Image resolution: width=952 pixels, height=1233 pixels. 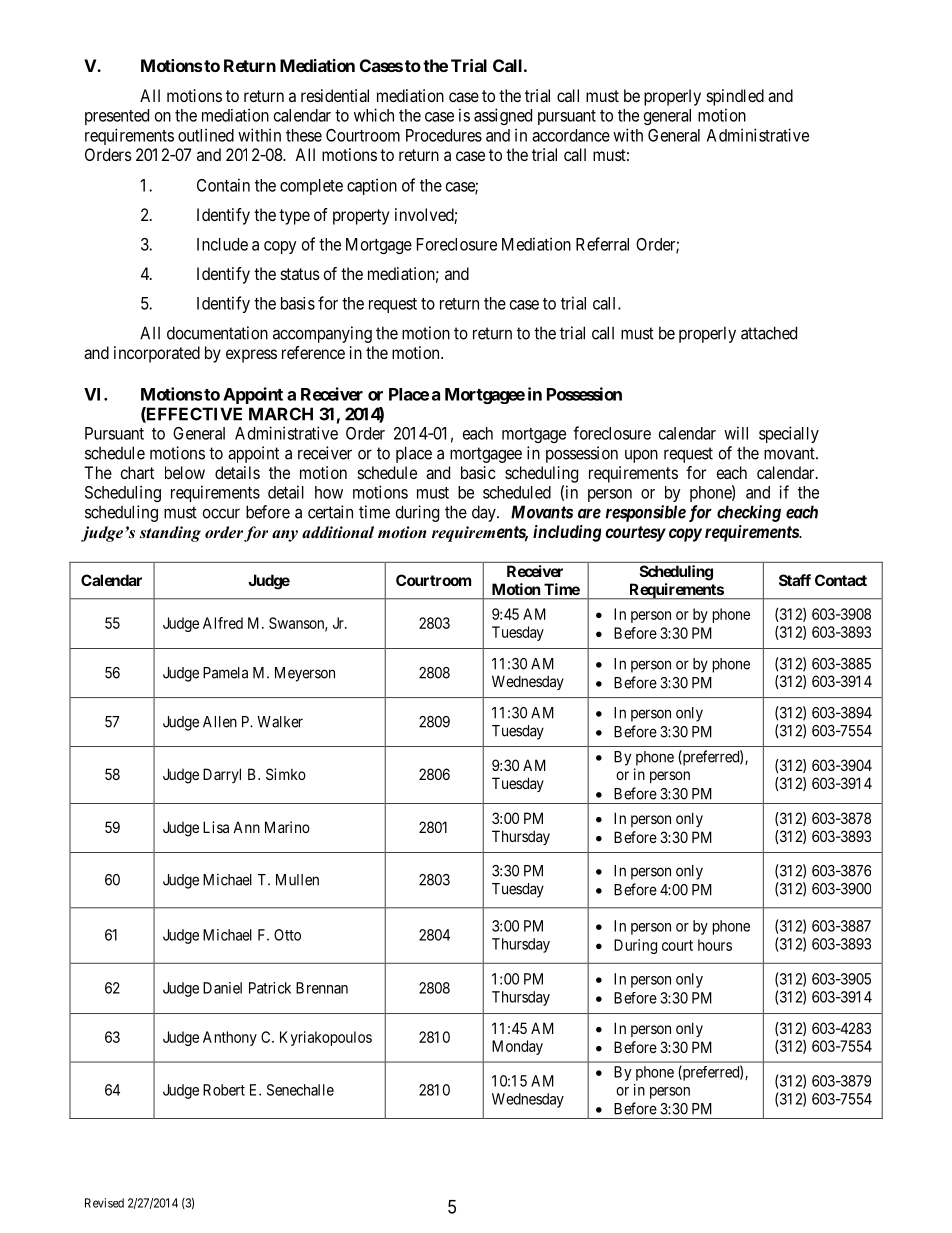 I want to click on Marino, so click(x=287, y=827).
